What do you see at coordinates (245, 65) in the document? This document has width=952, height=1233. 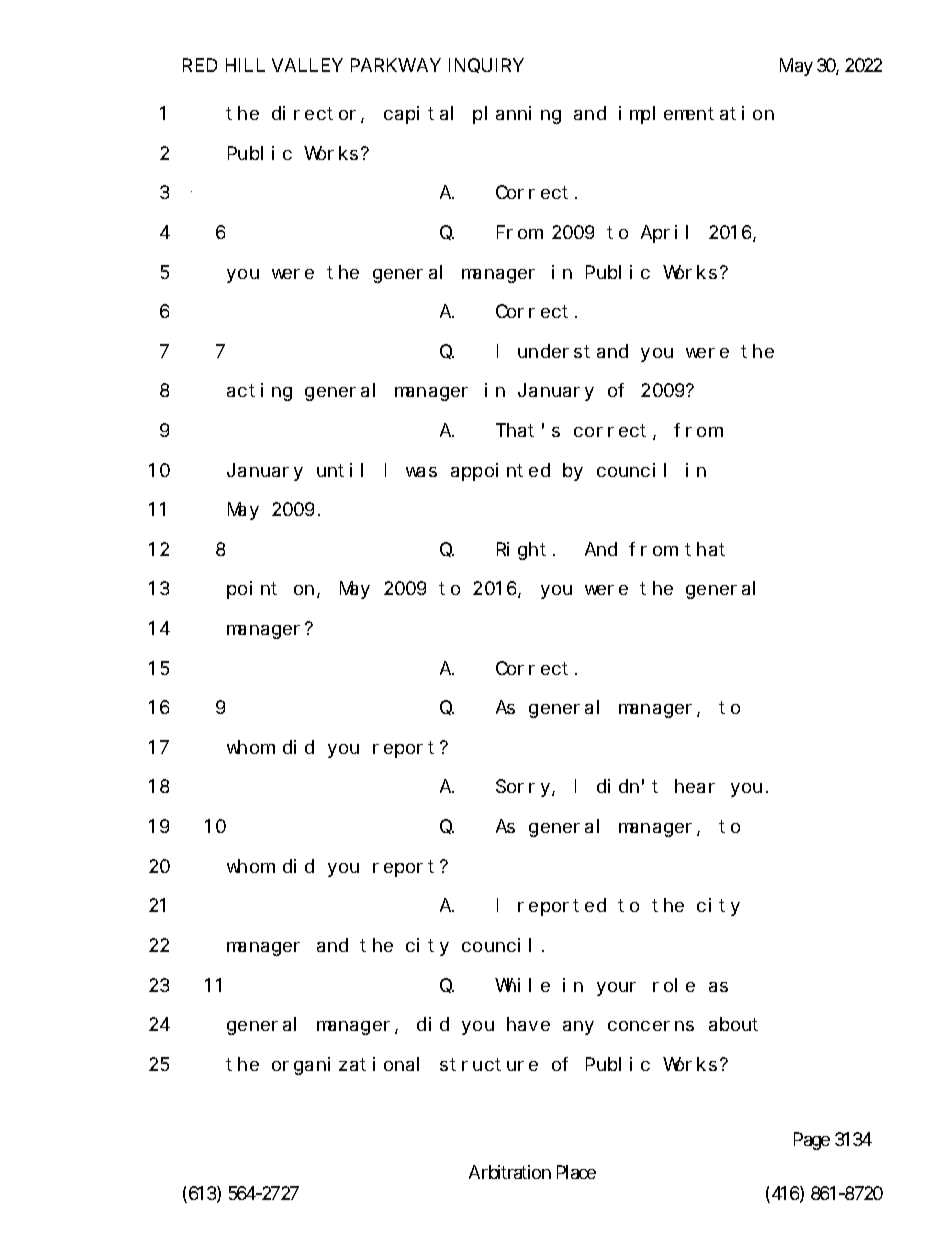 I see `HILL` at bounding box center [245, 65].
